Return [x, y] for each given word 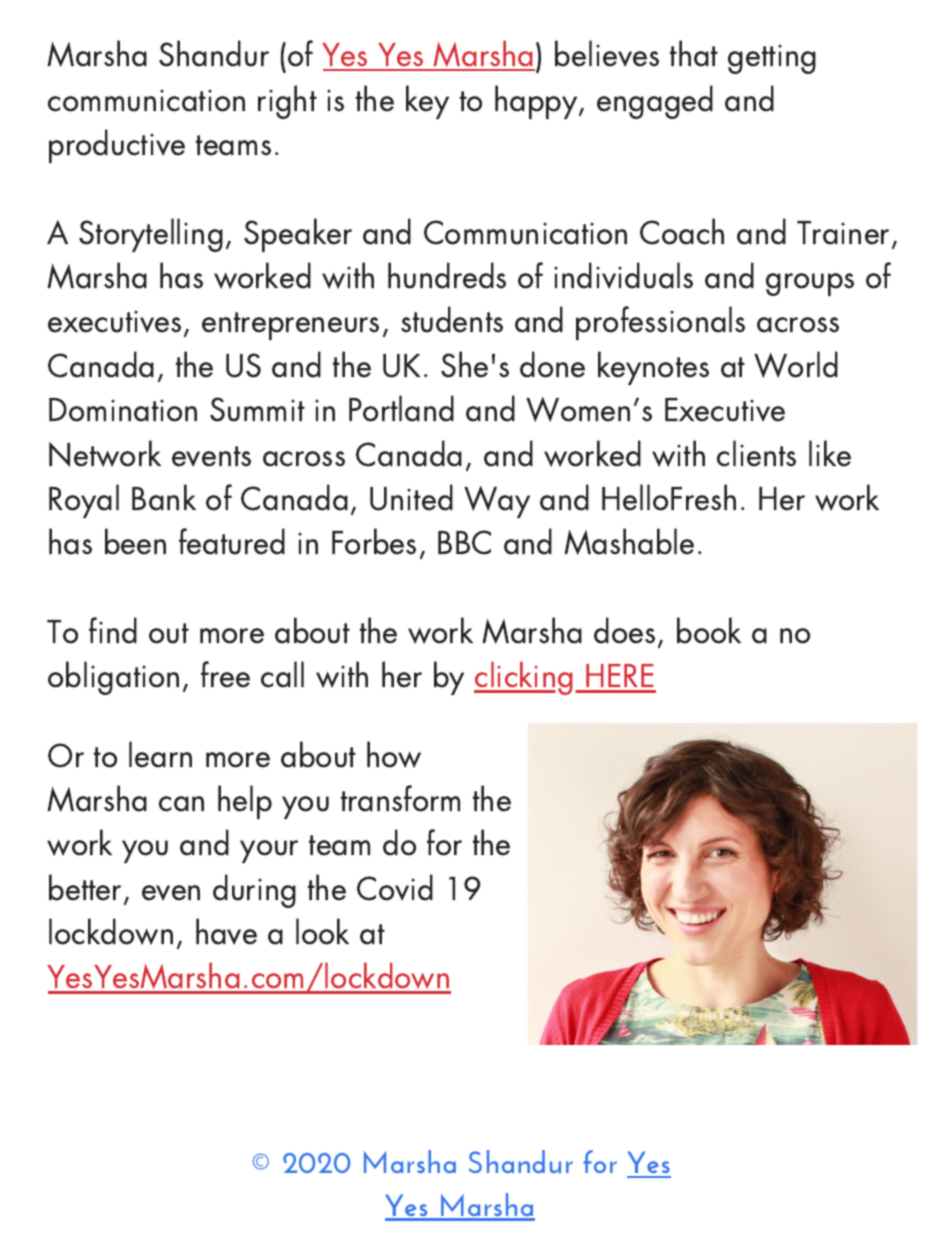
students [452, 319]
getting [772, 59]
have [226, 931]
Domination [123, 410]
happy [537, 102]
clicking [523, 678]
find [113, 630]
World [796, 364]
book [709, 630]
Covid [395, 887]
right [287, 102]
